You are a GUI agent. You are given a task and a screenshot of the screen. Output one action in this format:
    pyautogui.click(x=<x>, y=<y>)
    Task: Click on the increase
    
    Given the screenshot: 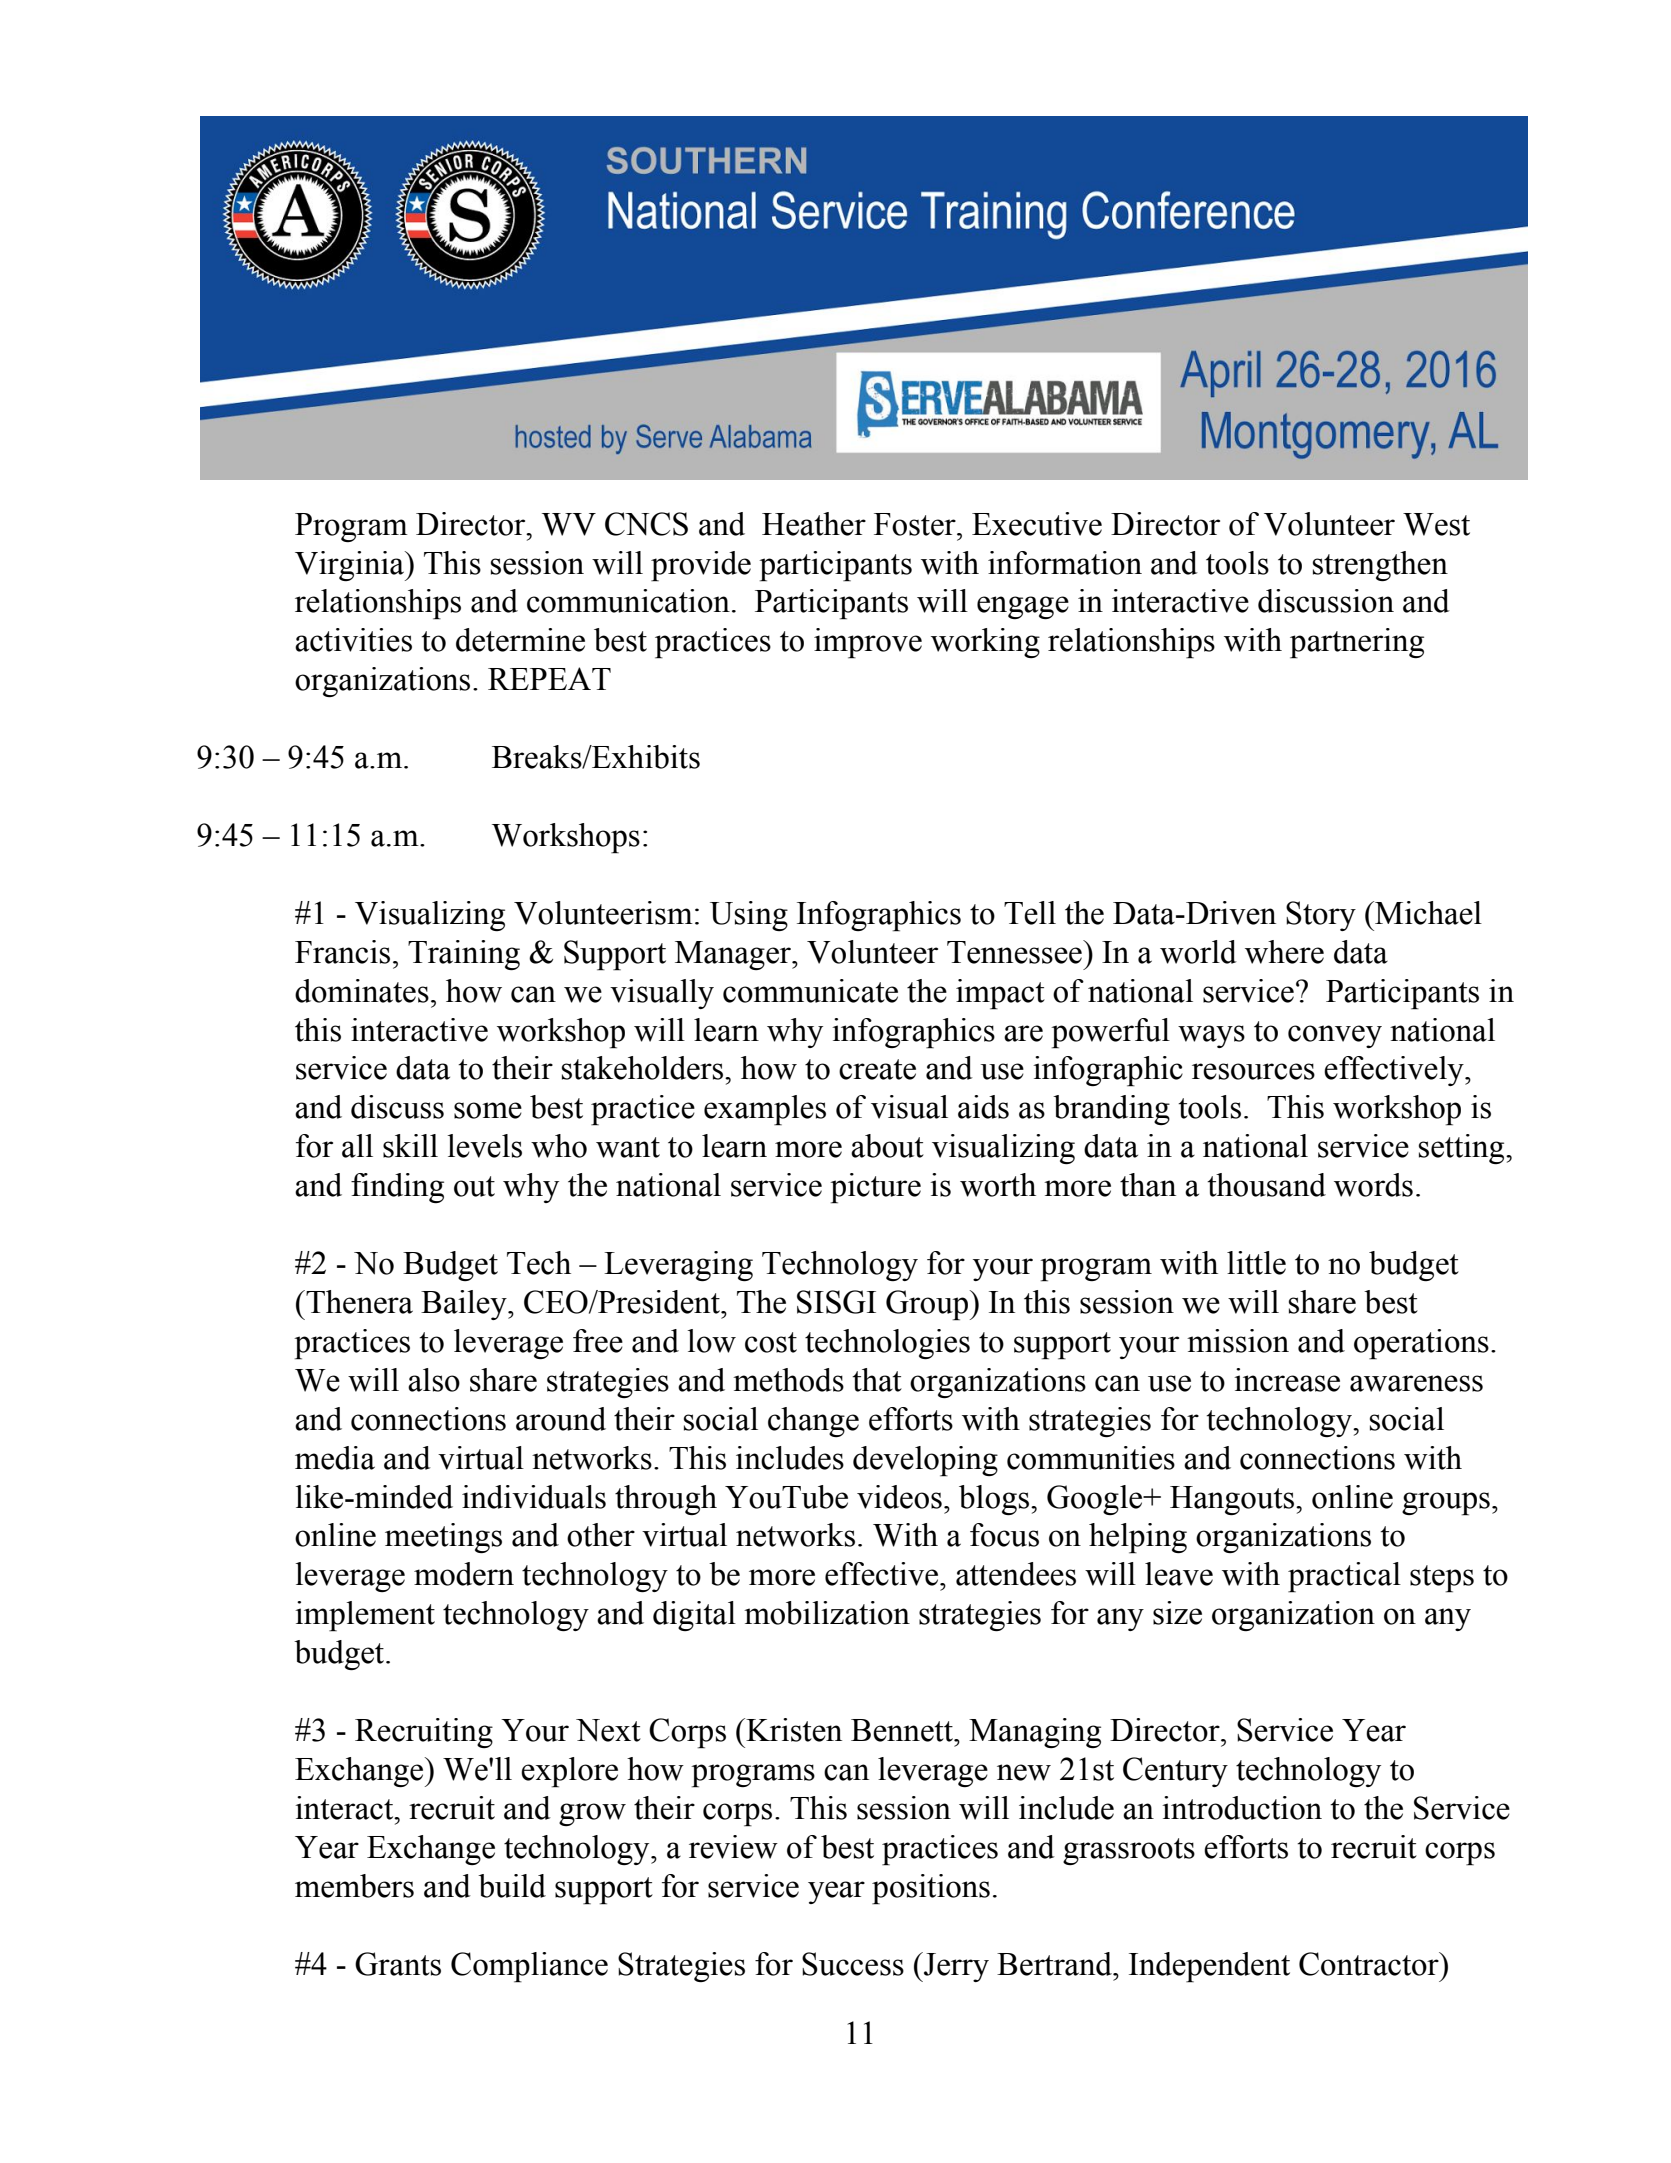 What is the action you would take?
    pyautogui.click(x=1287, y=1380)
